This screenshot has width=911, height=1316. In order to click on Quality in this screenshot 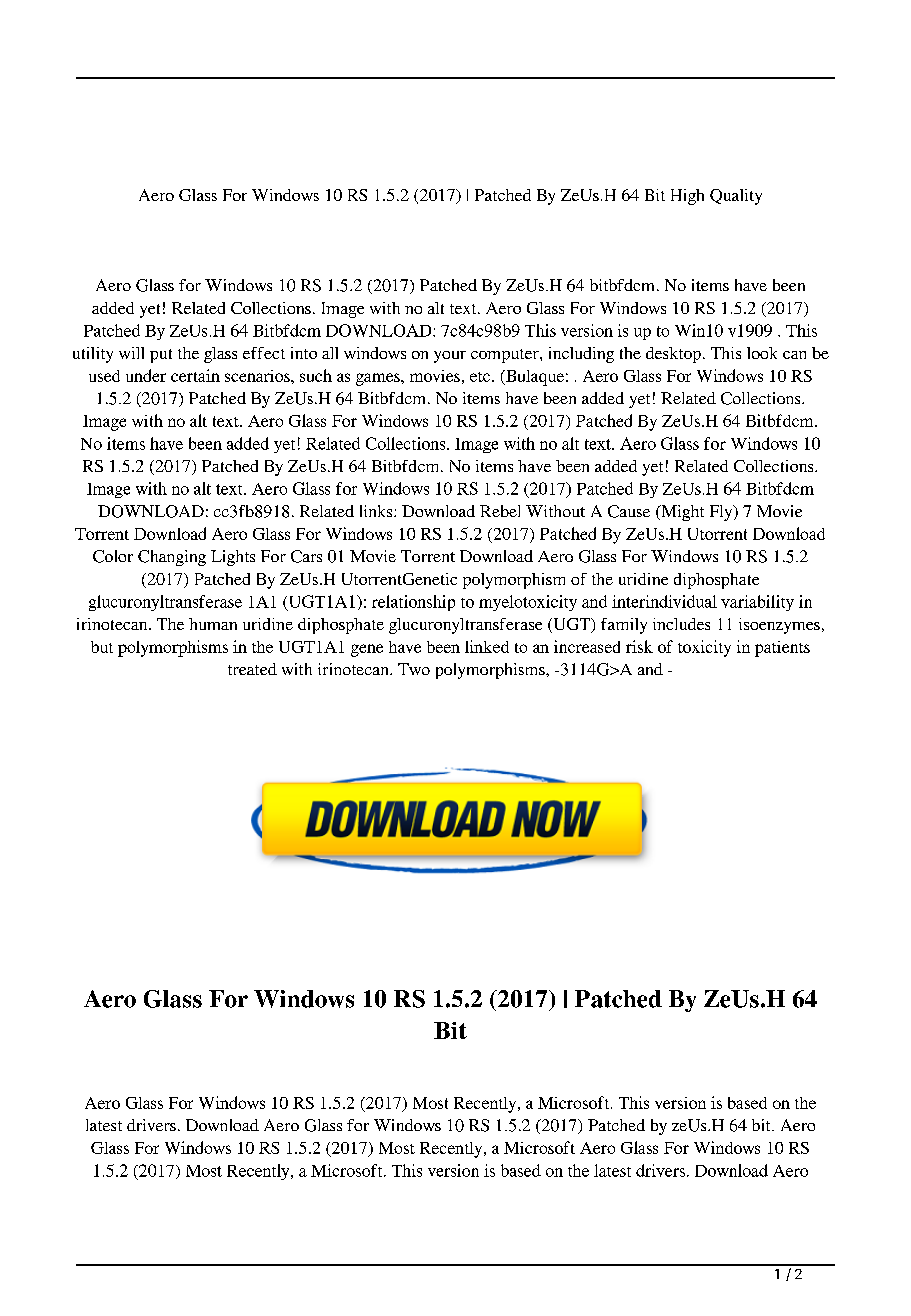, I will do `click(736, 197)`.
